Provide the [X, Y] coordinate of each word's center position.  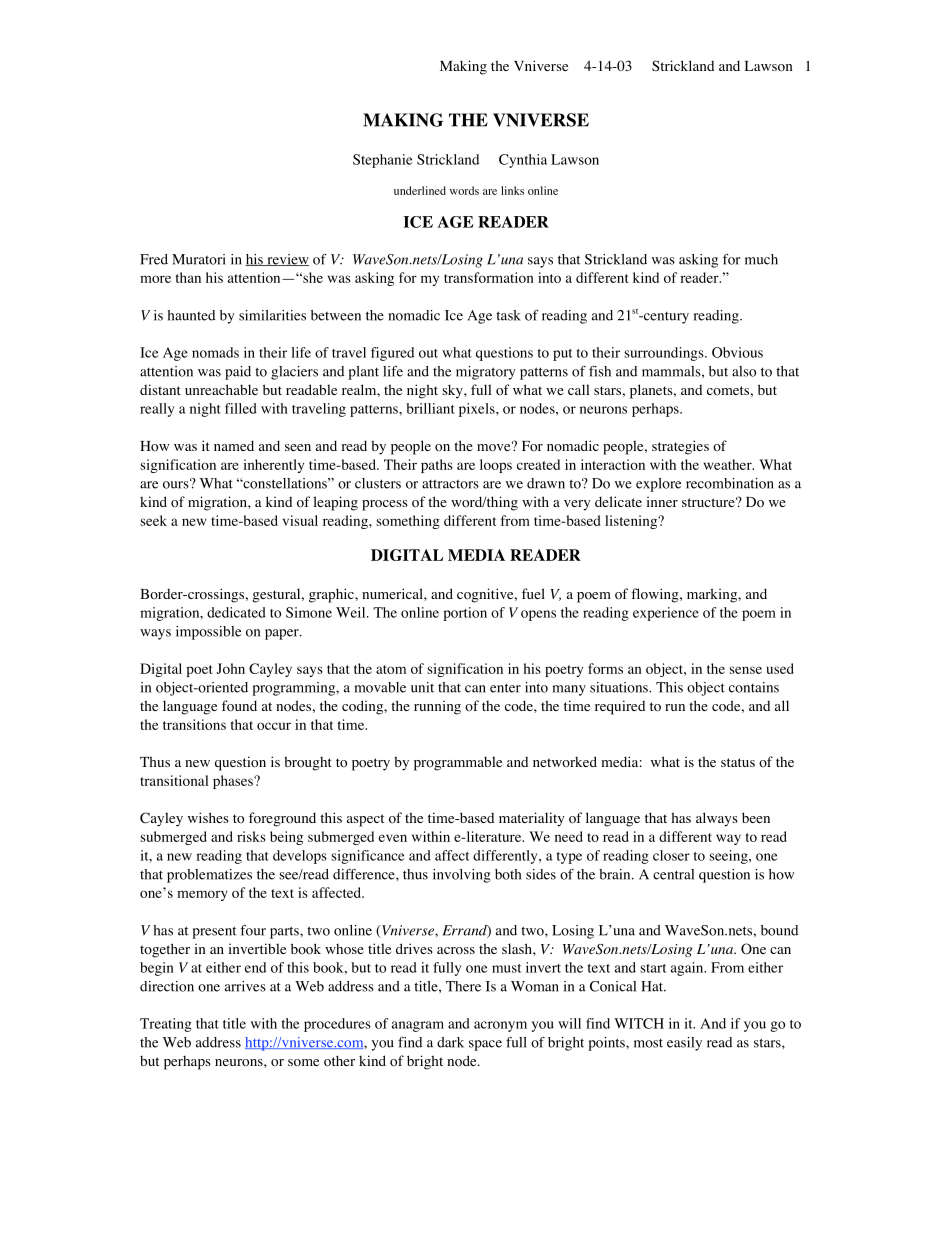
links [512, 190]
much [761, 259]
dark [450, 1042]
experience [666, 614]
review [287, 260]
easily [684, 1044]
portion [465, 614]
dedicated [236, 612]
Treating [166, 1025]
